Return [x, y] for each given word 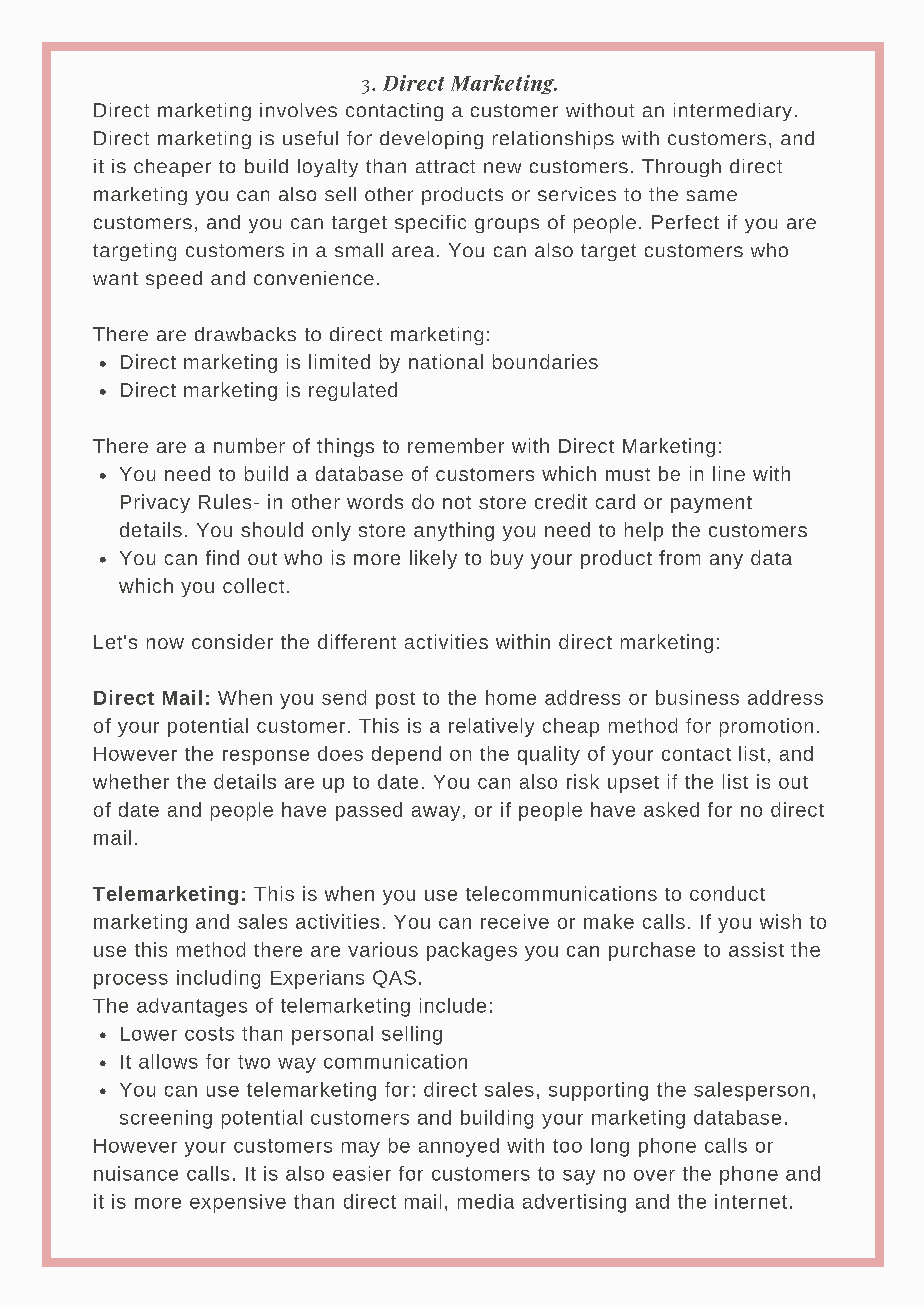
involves [298, 110]
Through [681, 168]
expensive [238, 1203]
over [654, 1175]
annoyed [459, 1147]
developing [431, 140]
